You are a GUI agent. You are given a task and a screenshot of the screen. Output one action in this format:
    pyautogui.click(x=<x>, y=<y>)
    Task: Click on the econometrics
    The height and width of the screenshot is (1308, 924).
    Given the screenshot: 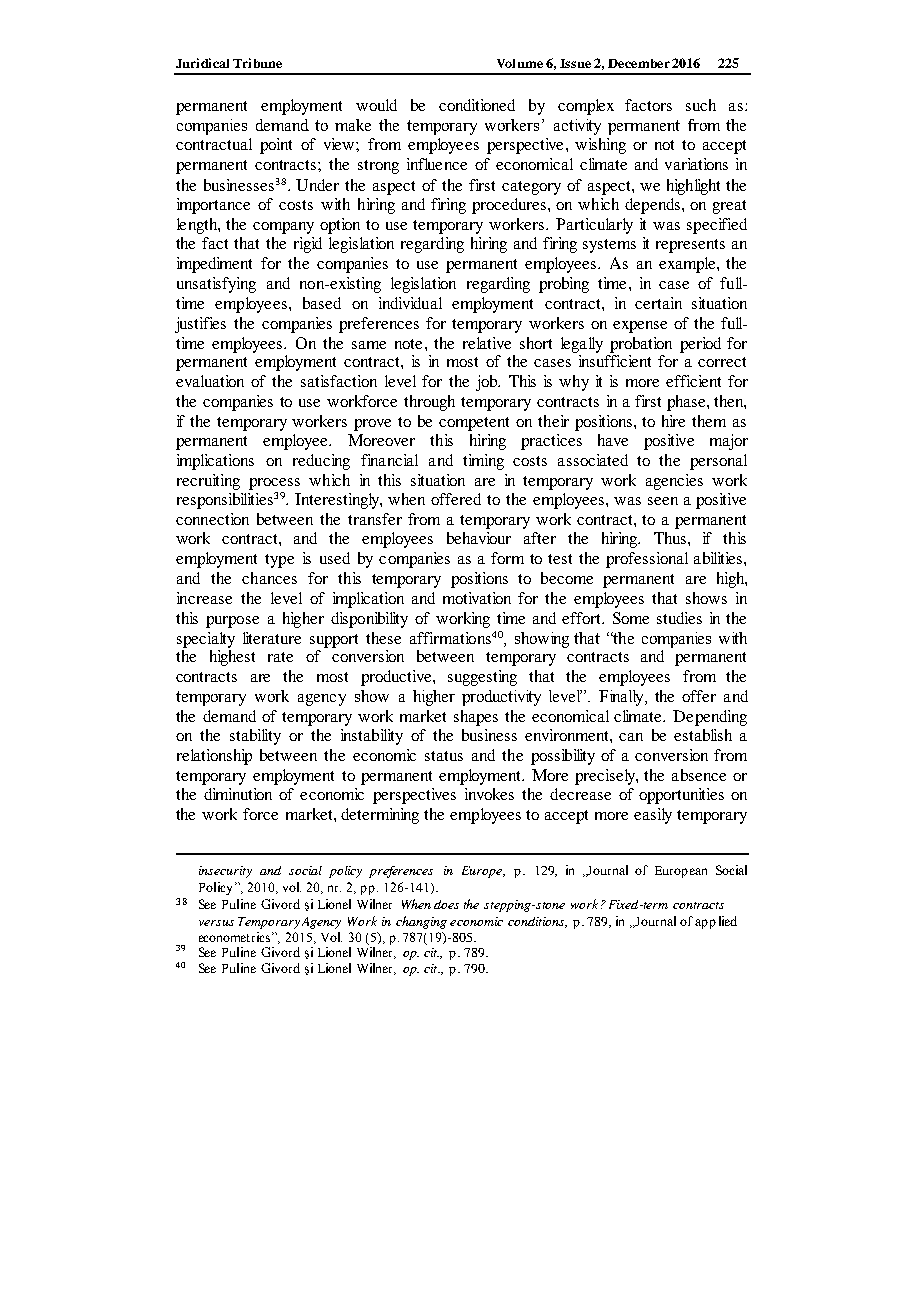 What is the action you would take?
    pyautogui.click(x=236, y=937)
